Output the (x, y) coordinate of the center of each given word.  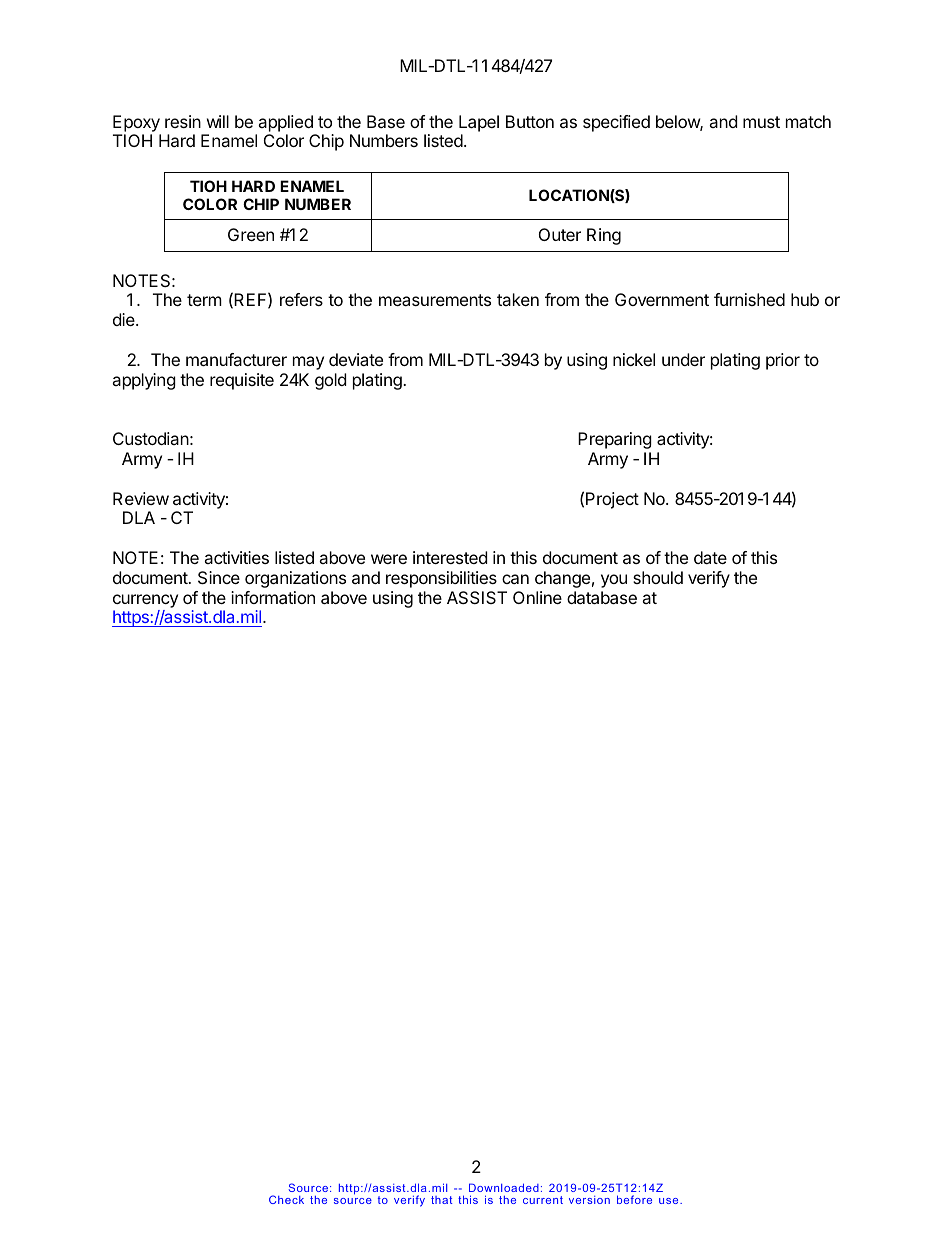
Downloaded (504, 1187)
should (658, 577)
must (761, 122)
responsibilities (441, 579)
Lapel (479, 123)
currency (145, 601)
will (218, 121)
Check (286, 1199)
